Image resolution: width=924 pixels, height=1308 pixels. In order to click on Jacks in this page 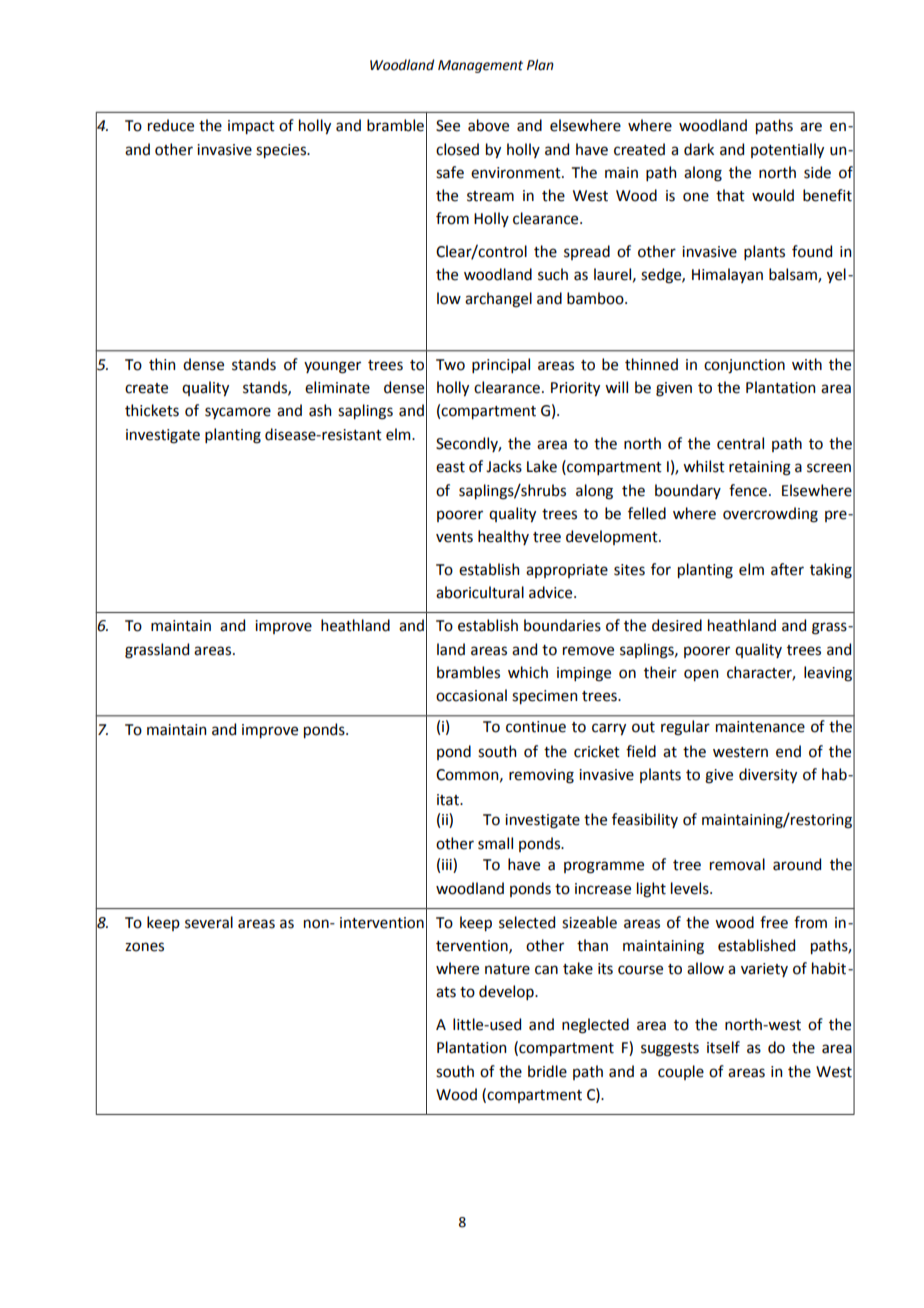, I will do `click(504, 466)`.
